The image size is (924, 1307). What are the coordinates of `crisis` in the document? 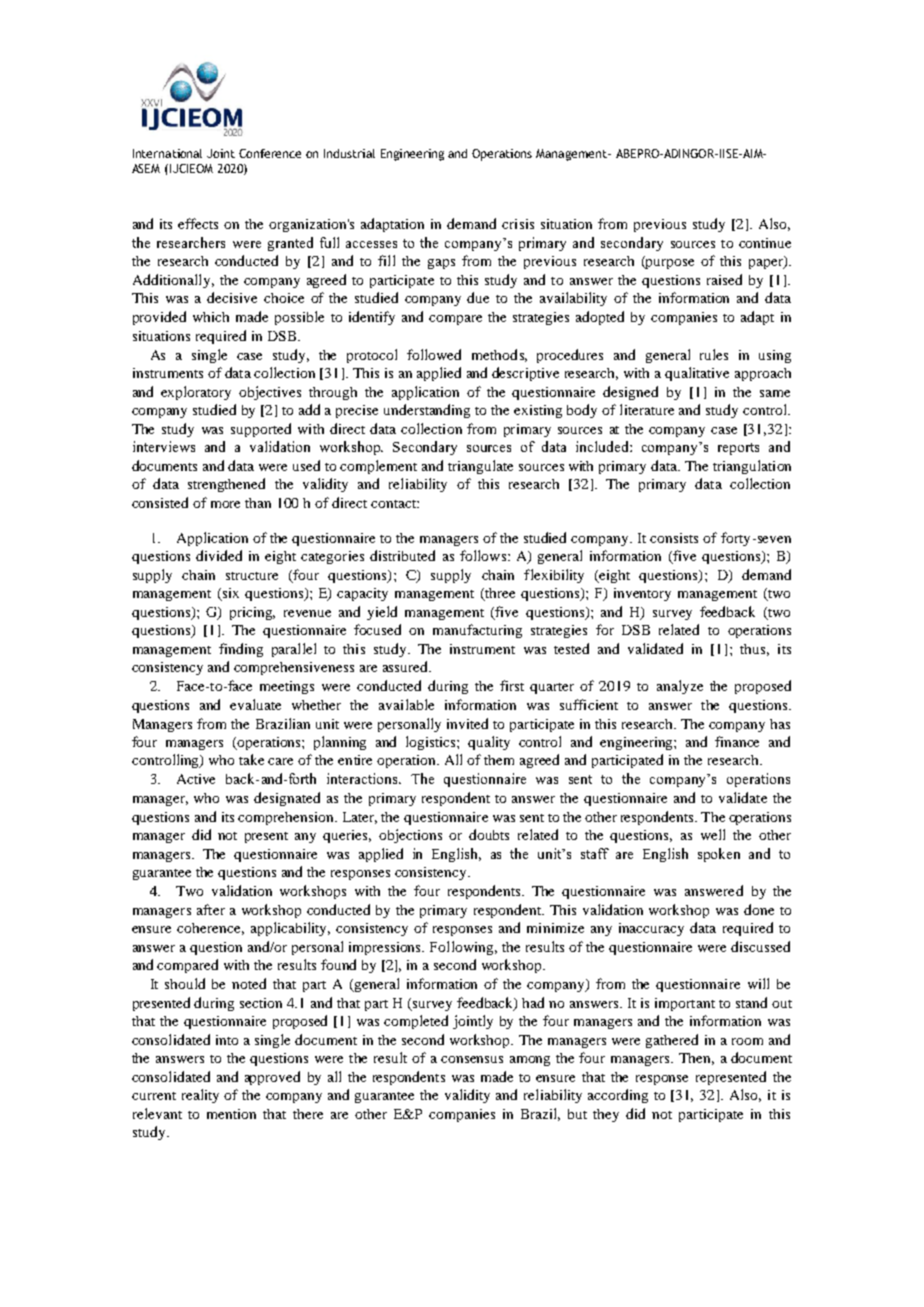 It's located at (518, 224).
